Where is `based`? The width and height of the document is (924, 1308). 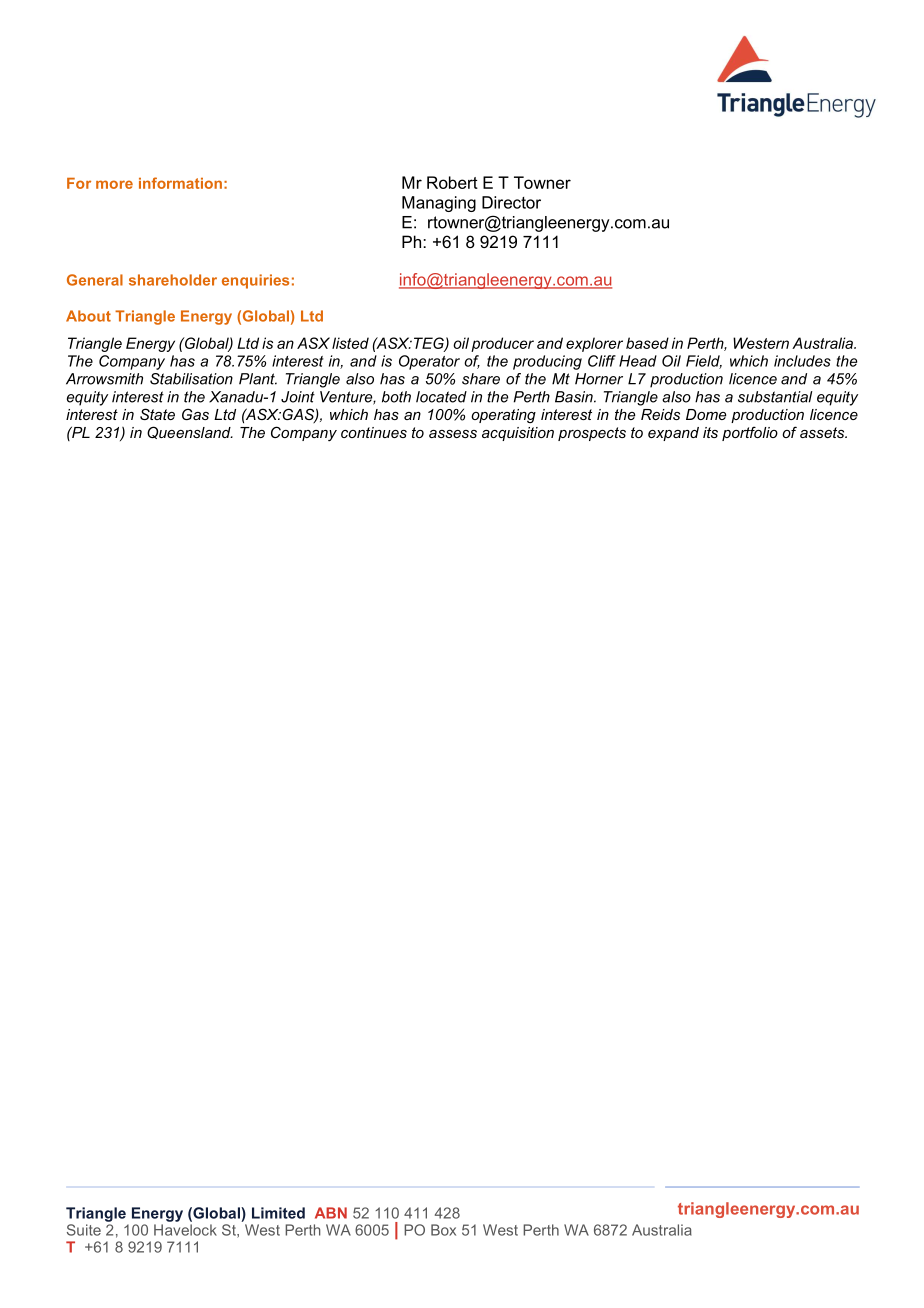 based is located at coordinates (647, 343).
